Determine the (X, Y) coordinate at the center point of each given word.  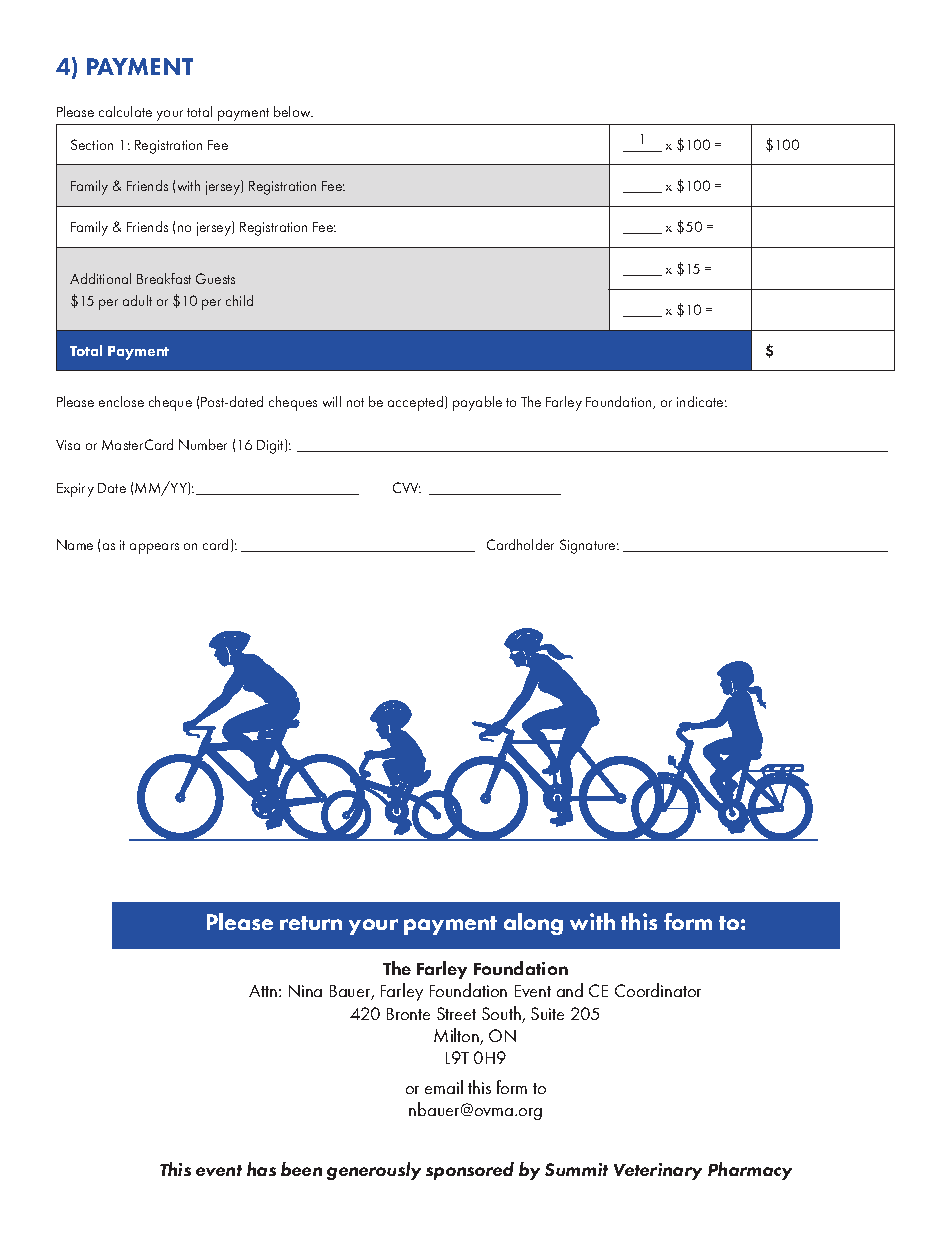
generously (374, 1171)
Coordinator (658, 990)
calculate (125, 111)
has (261, 1169)
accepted (417, 403)
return (311, 923)
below (293, 111)
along (533, 924)
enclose (121, 401)
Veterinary (658, 1171)
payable (477, 403)
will (332, 401)
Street (456, 1013)
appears (154, 548)
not (355, 402)
